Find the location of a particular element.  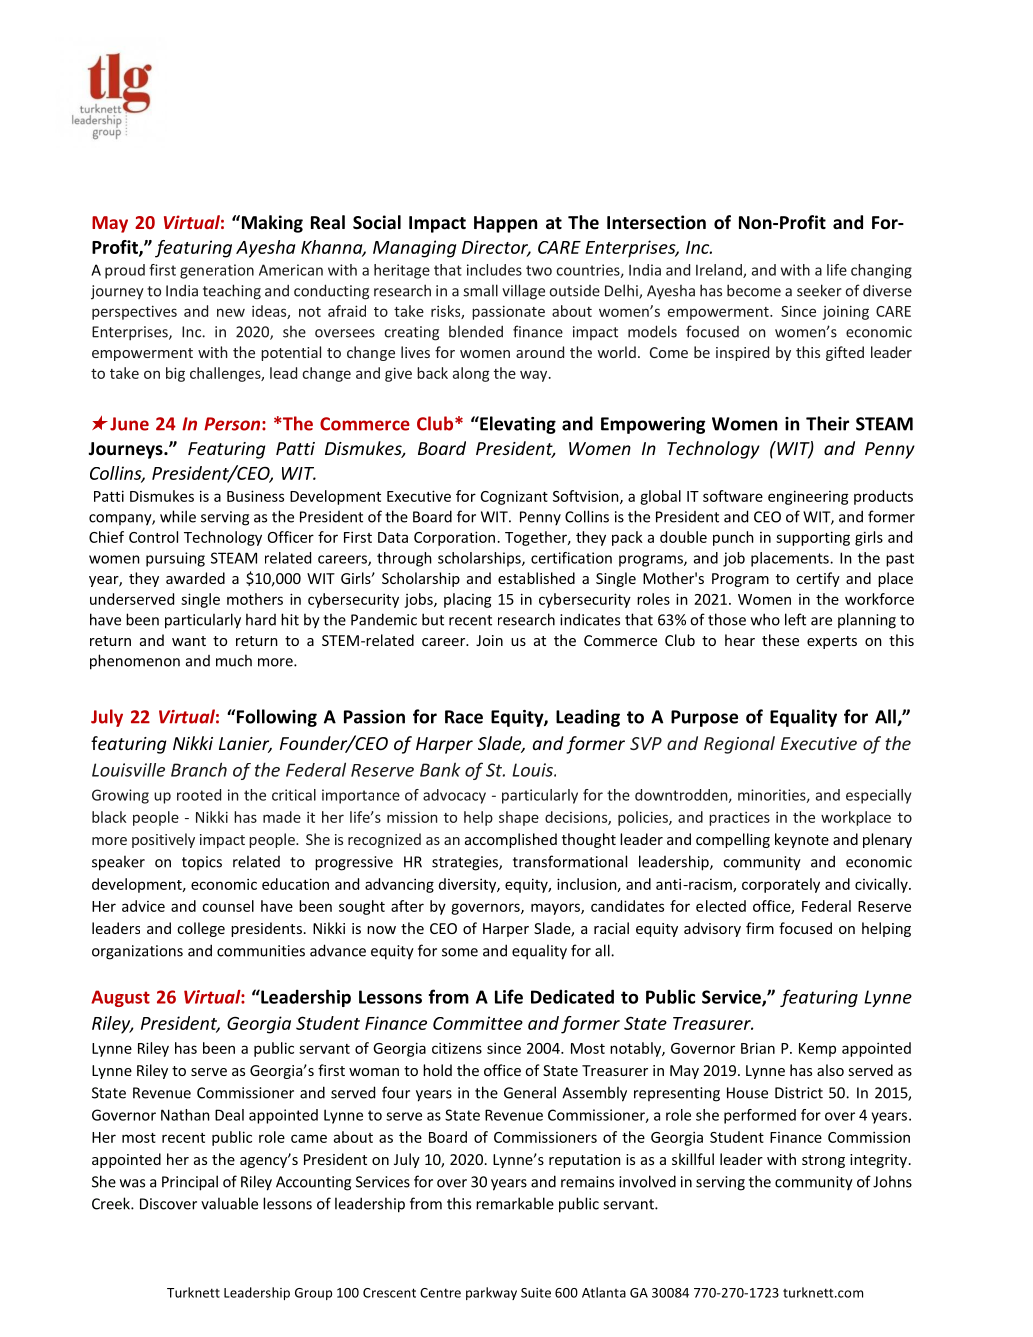

includes is located at coordinates (494, 270).
